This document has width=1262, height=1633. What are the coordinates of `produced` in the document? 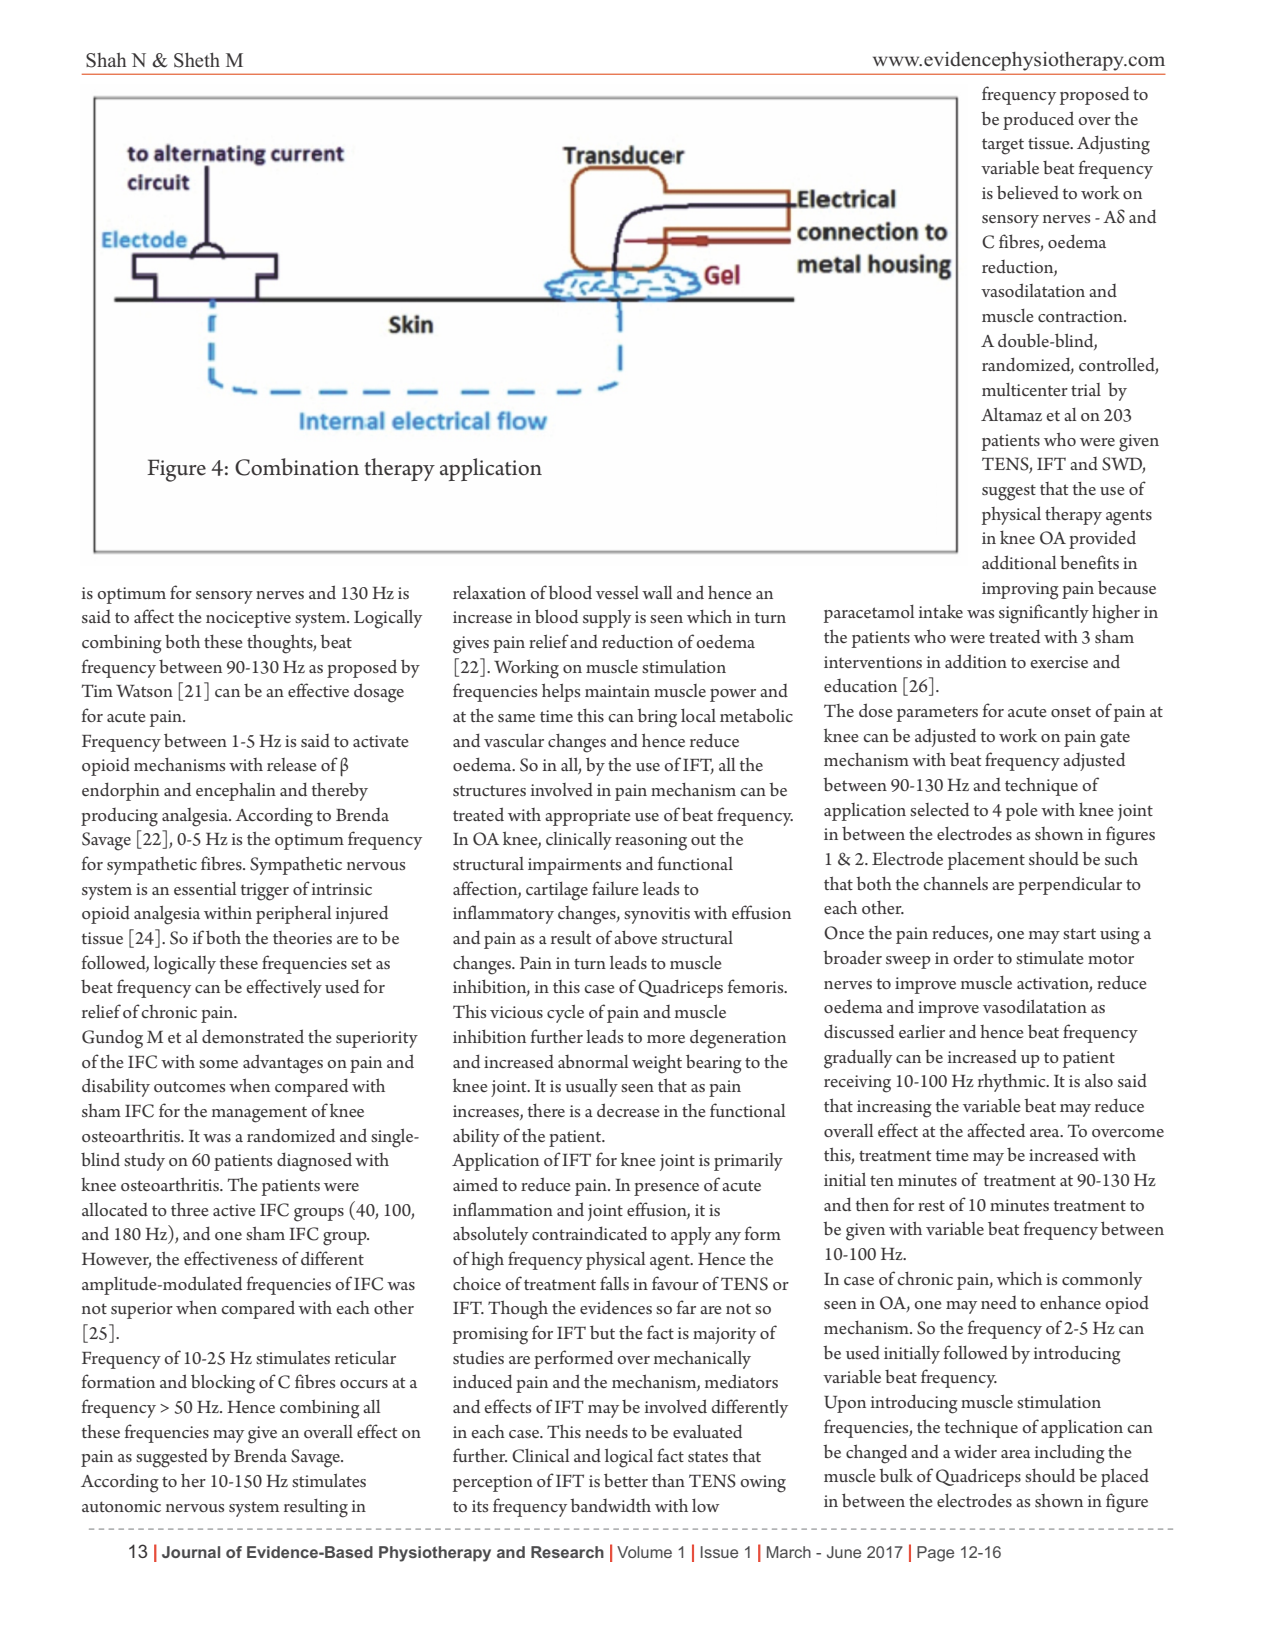 It's located at (1038, 120).
